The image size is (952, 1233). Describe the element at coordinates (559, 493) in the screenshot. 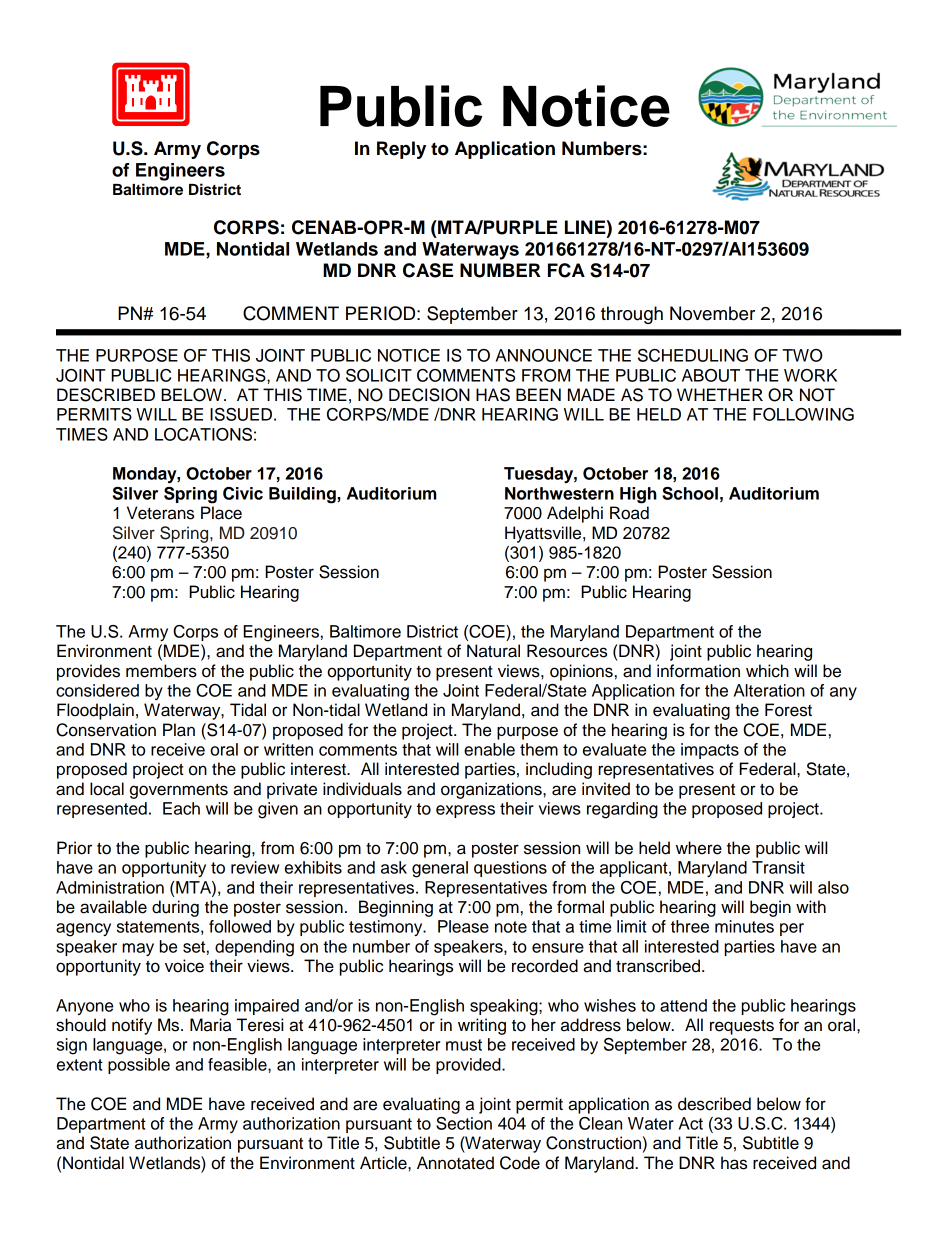

I see `Northwestern` at that location.
